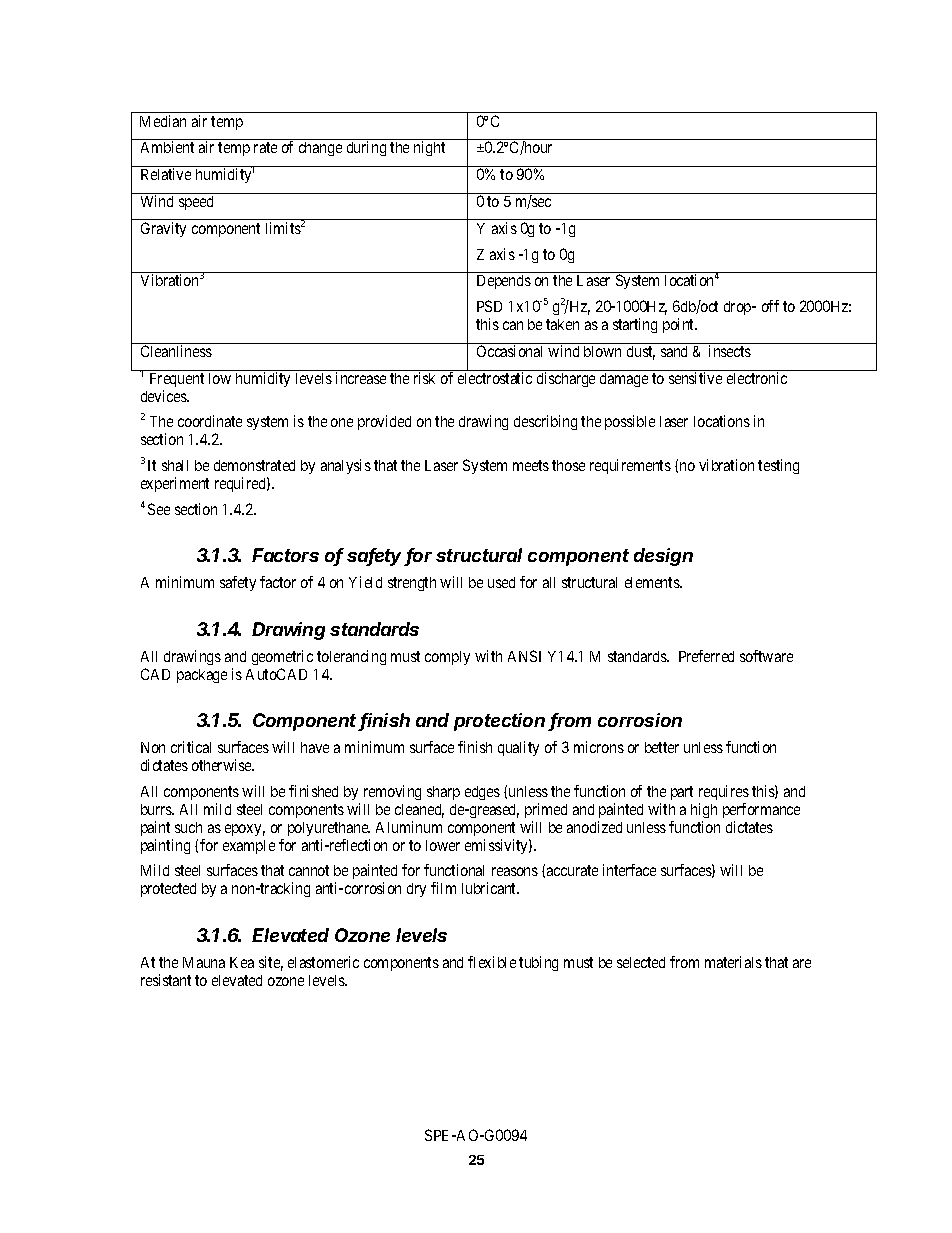 The width and height of the image is (952, 1233). What do you see at coordinates (674, 351) in the image?
I see `sand` at bounding box center [674, 351].
